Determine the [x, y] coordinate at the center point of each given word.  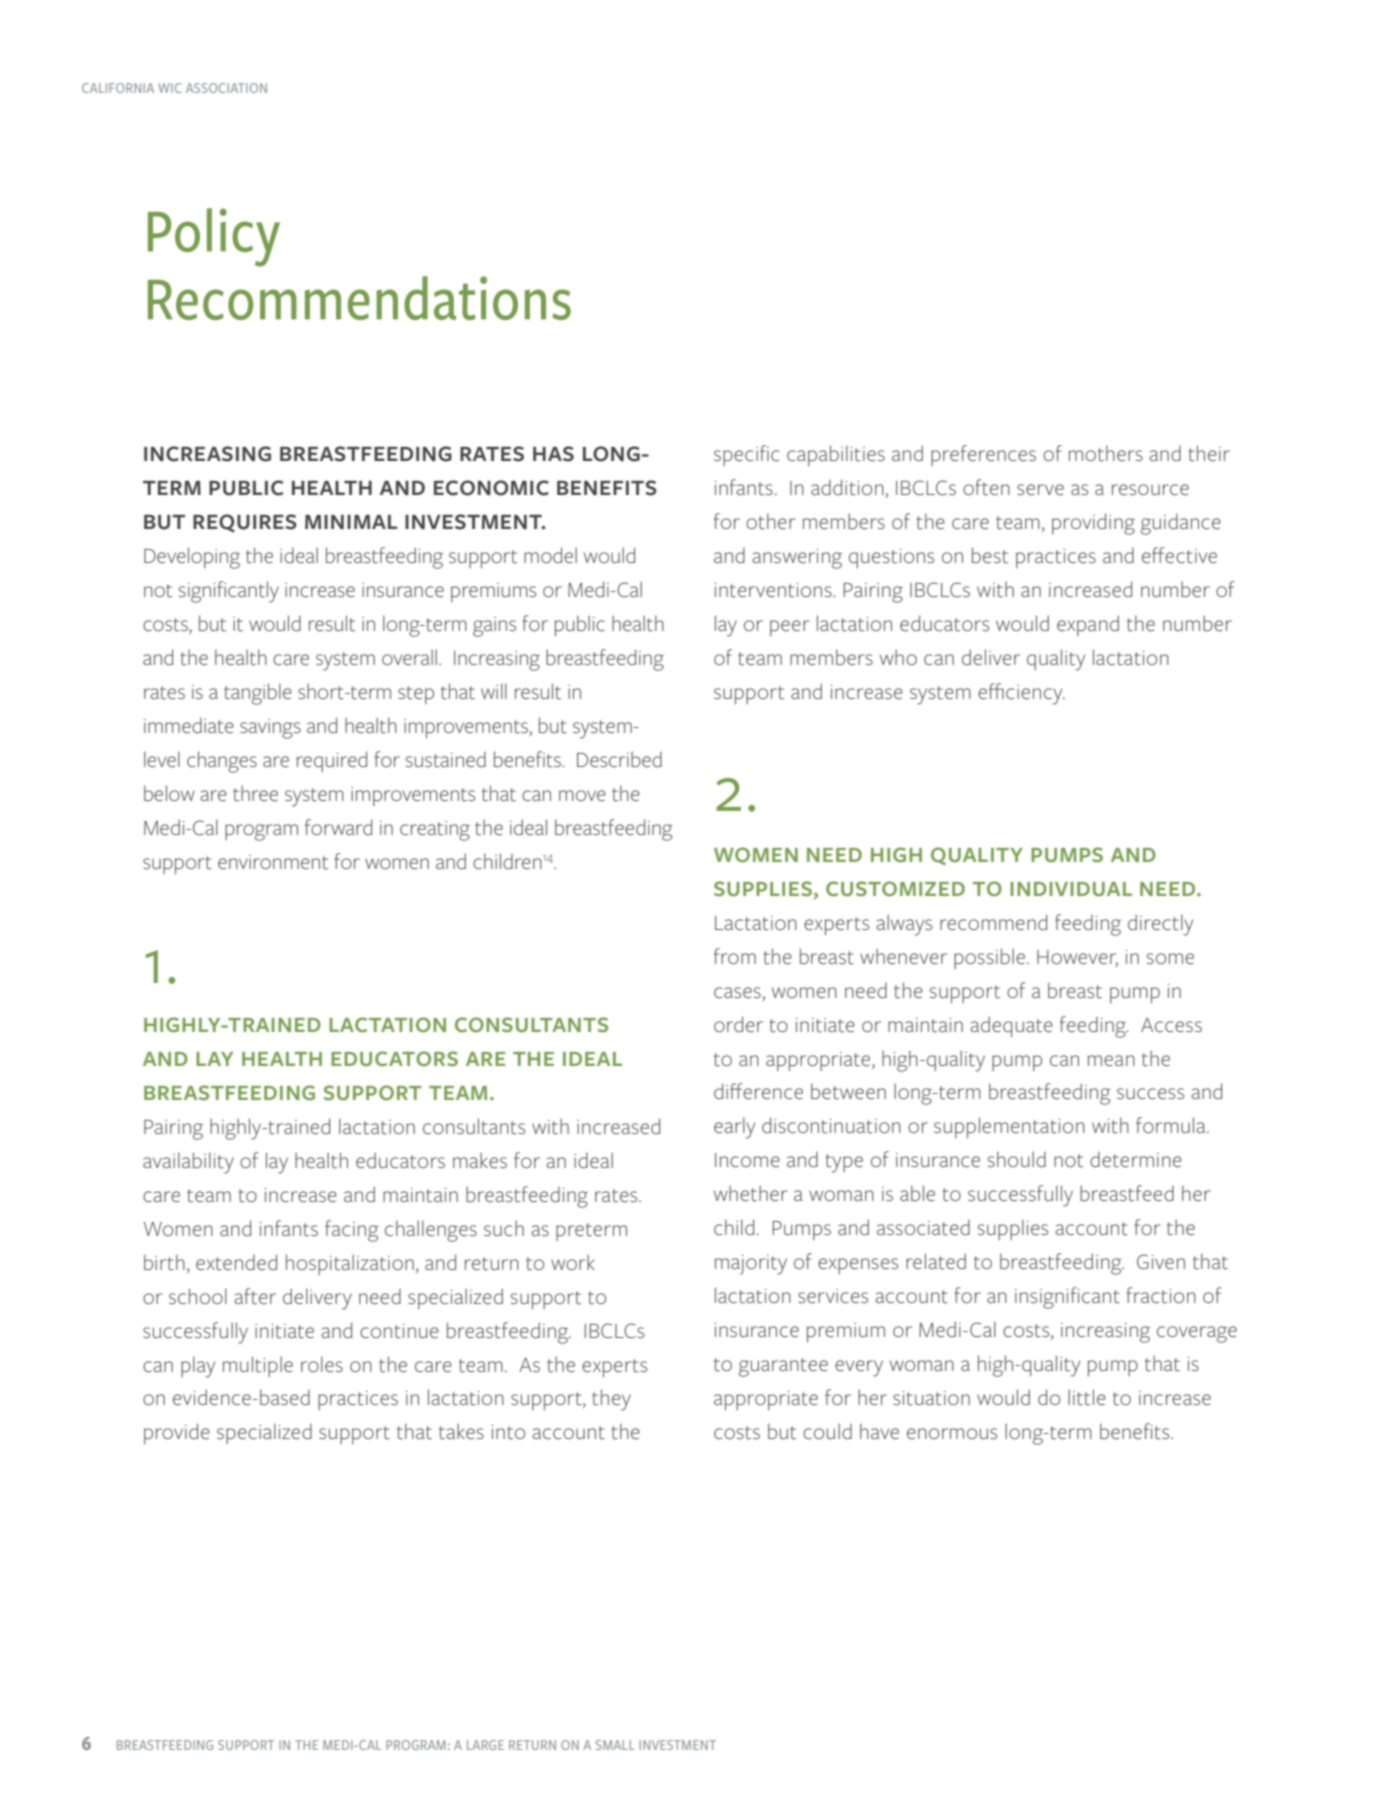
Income [747, 1160]
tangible [258, 694]
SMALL [615, 1745]
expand [1088, 625]
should [1017, 1159]
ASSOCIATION [226, 88]
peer [789, 628]
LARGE [485, 1745]
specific [747, 455]
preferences [983, 455]
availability [188, 1163]
